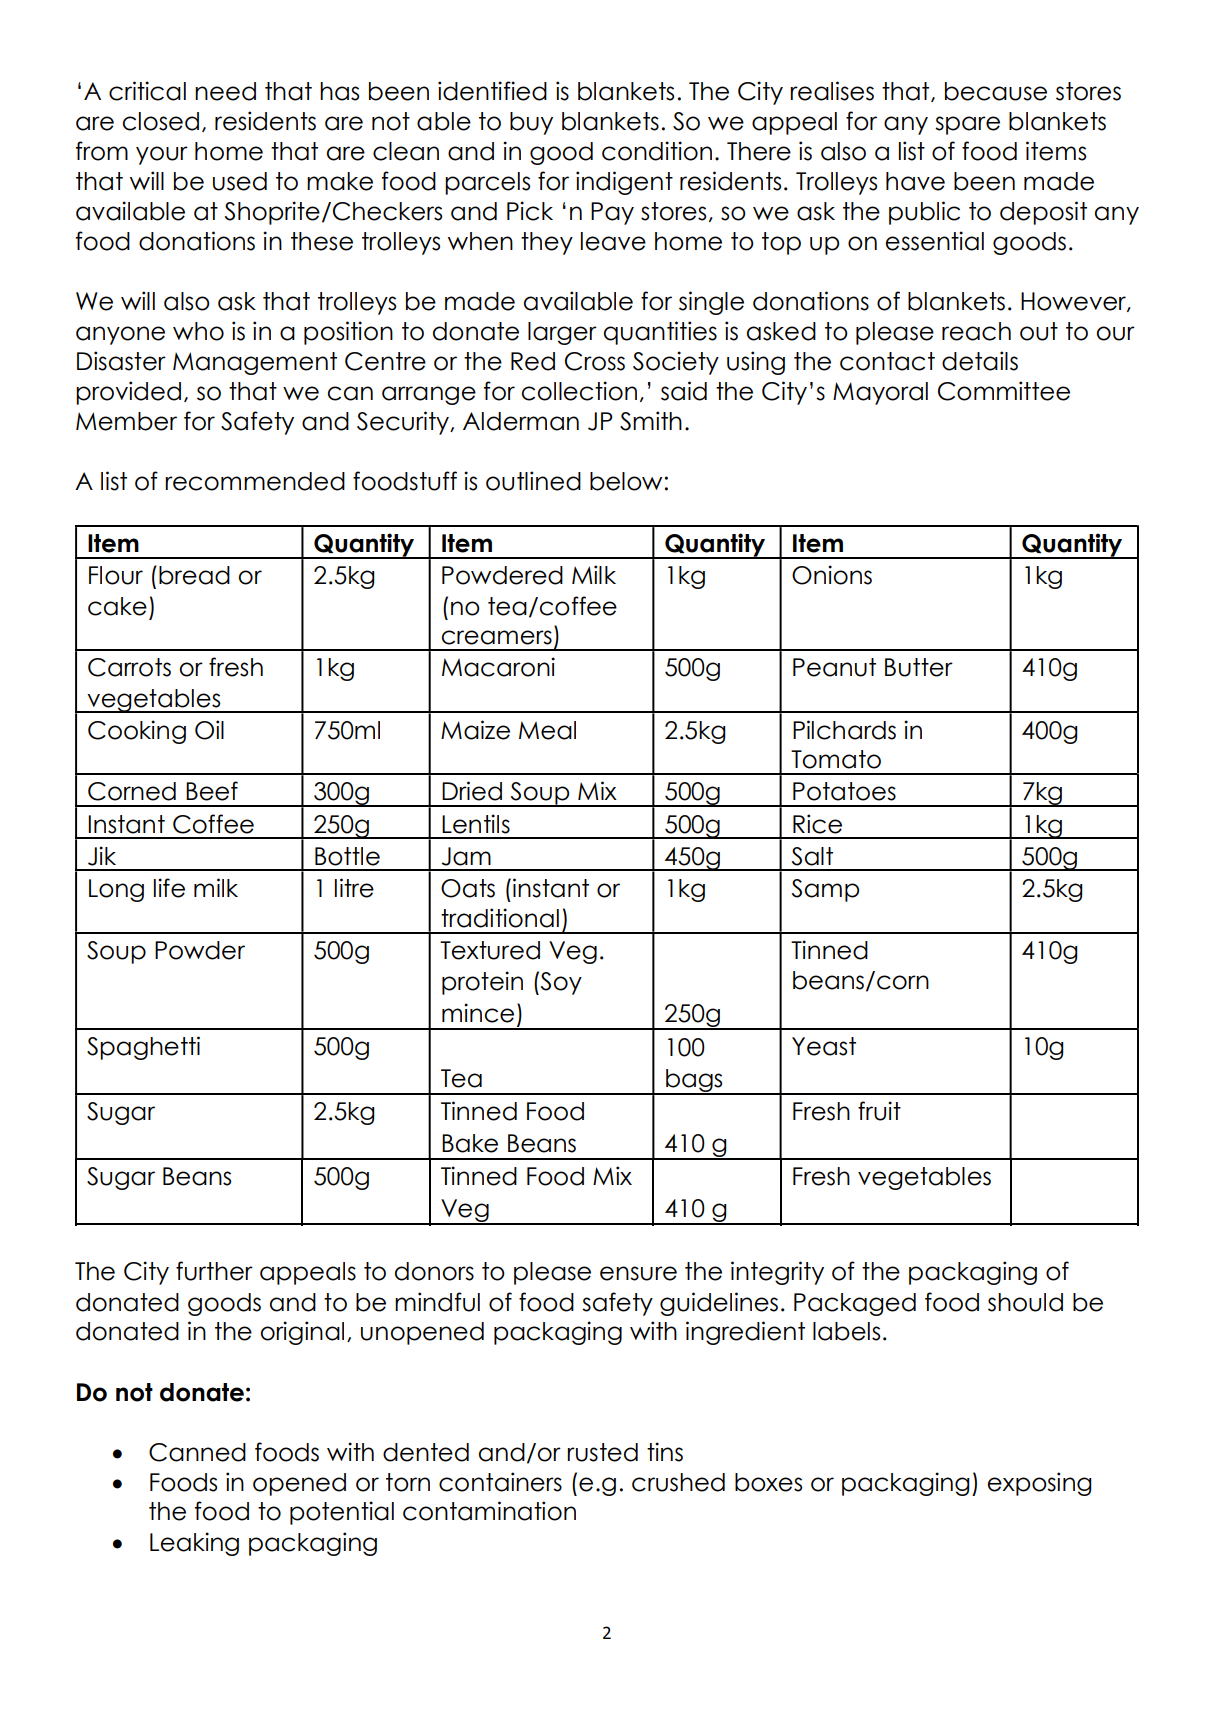 This screenshot has height=1717, width=1214. I want to click on creamers, so click(497, 637).
